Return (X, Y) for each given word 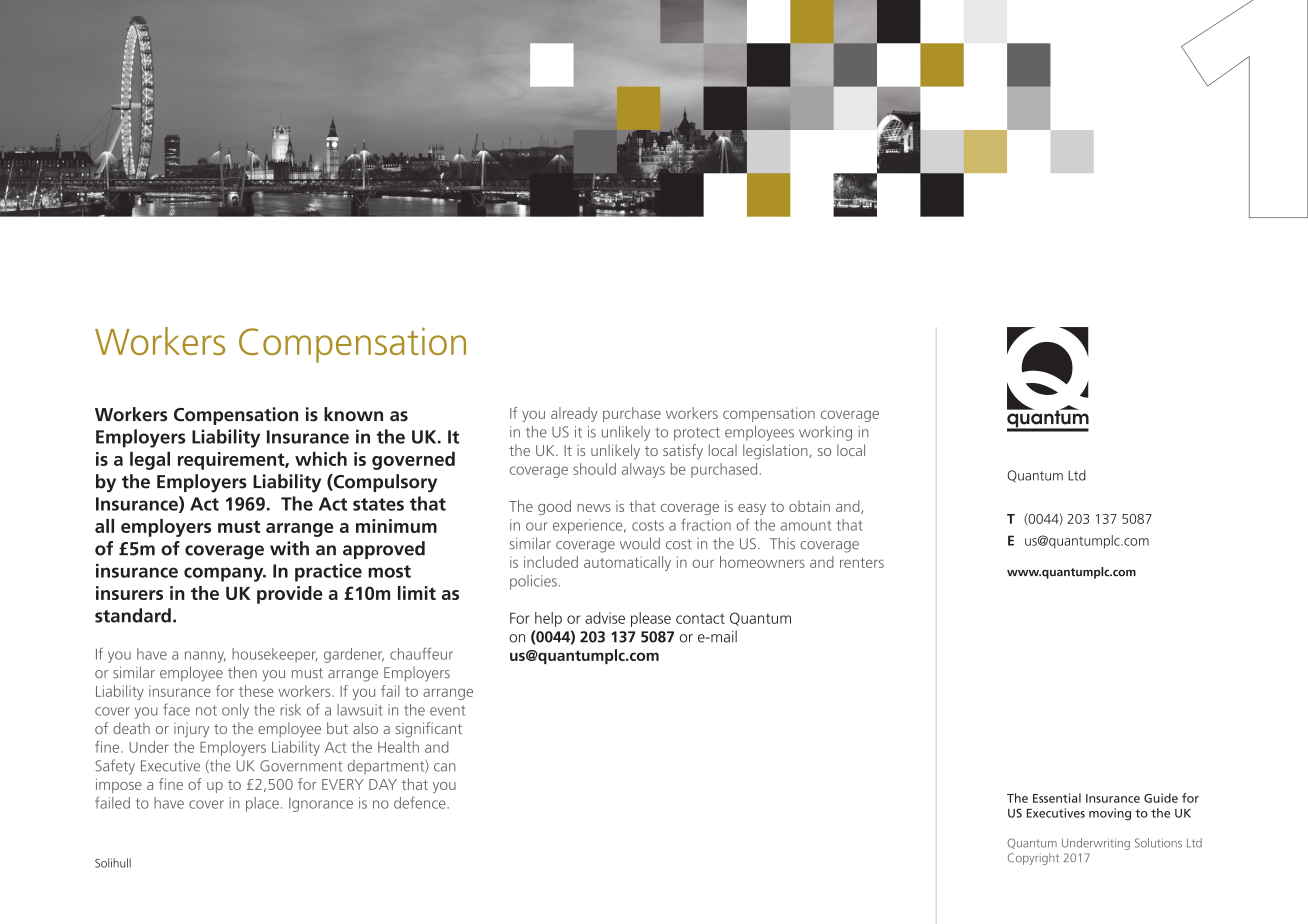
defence (421, 803)
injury (191, 730)
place (262, 804)
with (289, 548)
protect (697, 434)
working (825, 433)
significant (429, 730)
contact (700, 618)
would (640, 543)
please (651, 619)
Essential (1057, 798)
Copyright (1033, 859)
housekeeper (275, 655)
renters (862, 563)
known (353, 414)
